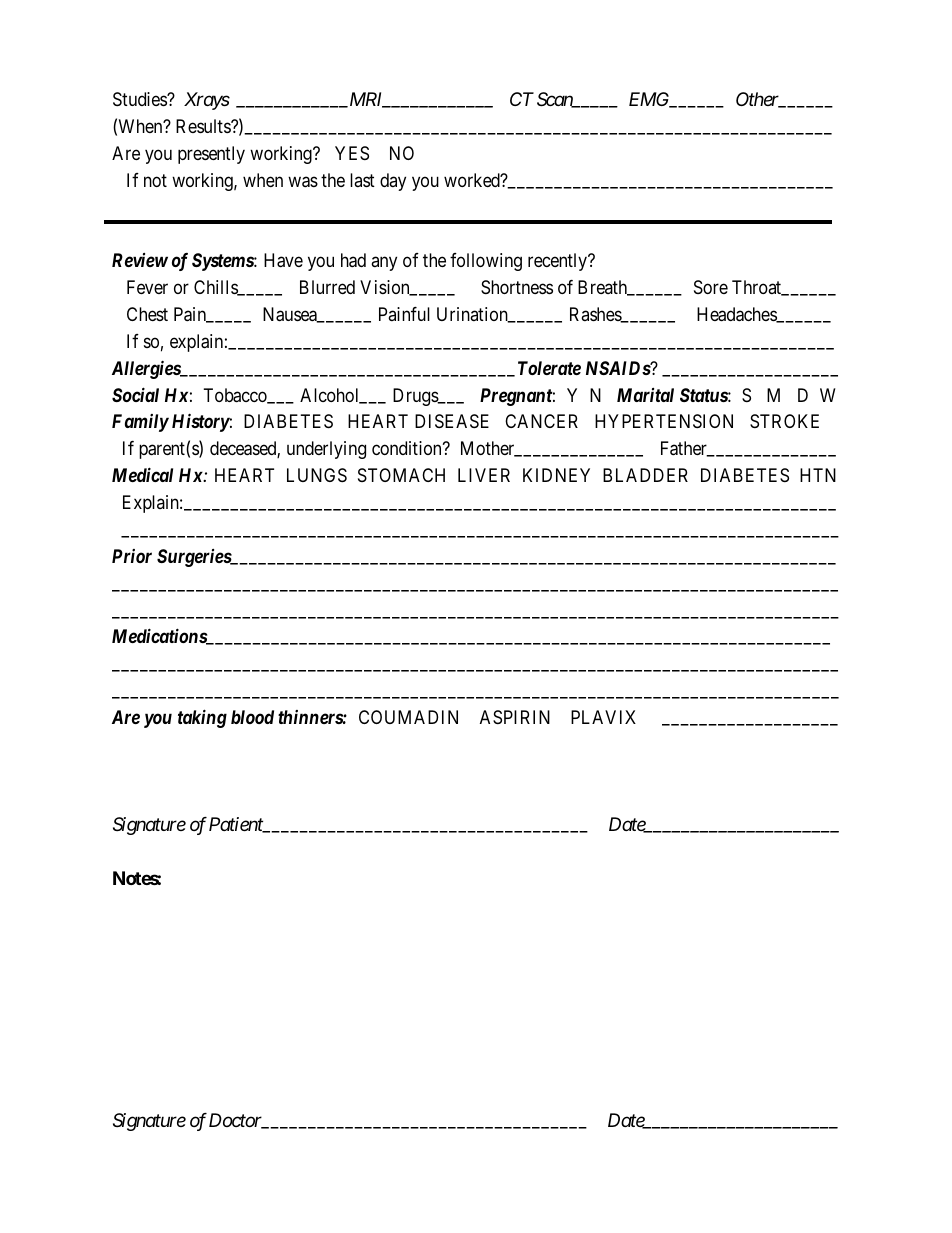  What do you see at coordinates (711, 287) in the page?
I see `Sore` at bounding box center [711, 287].
